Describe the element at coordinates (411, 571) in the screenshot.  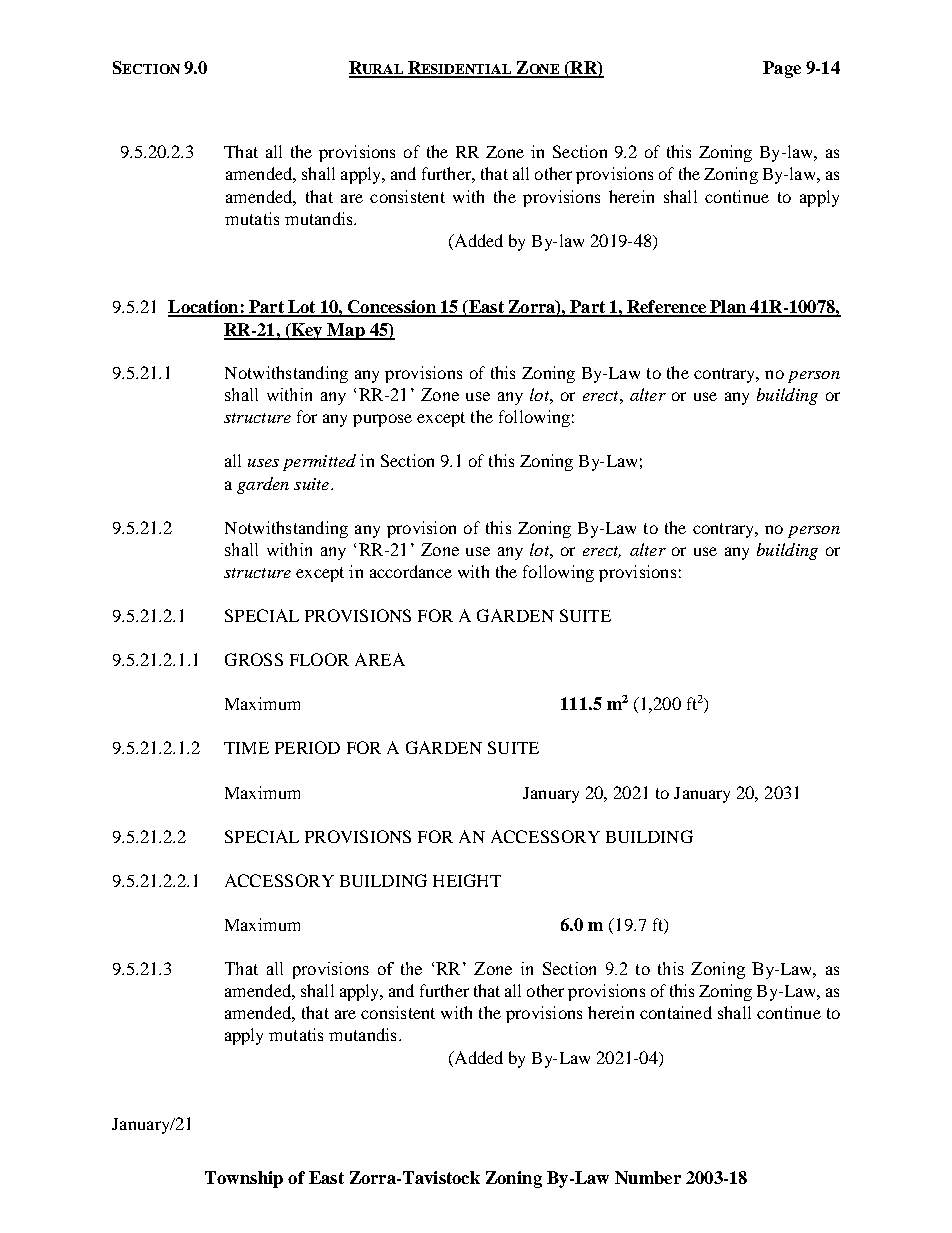
I see `accordance` at that location.
